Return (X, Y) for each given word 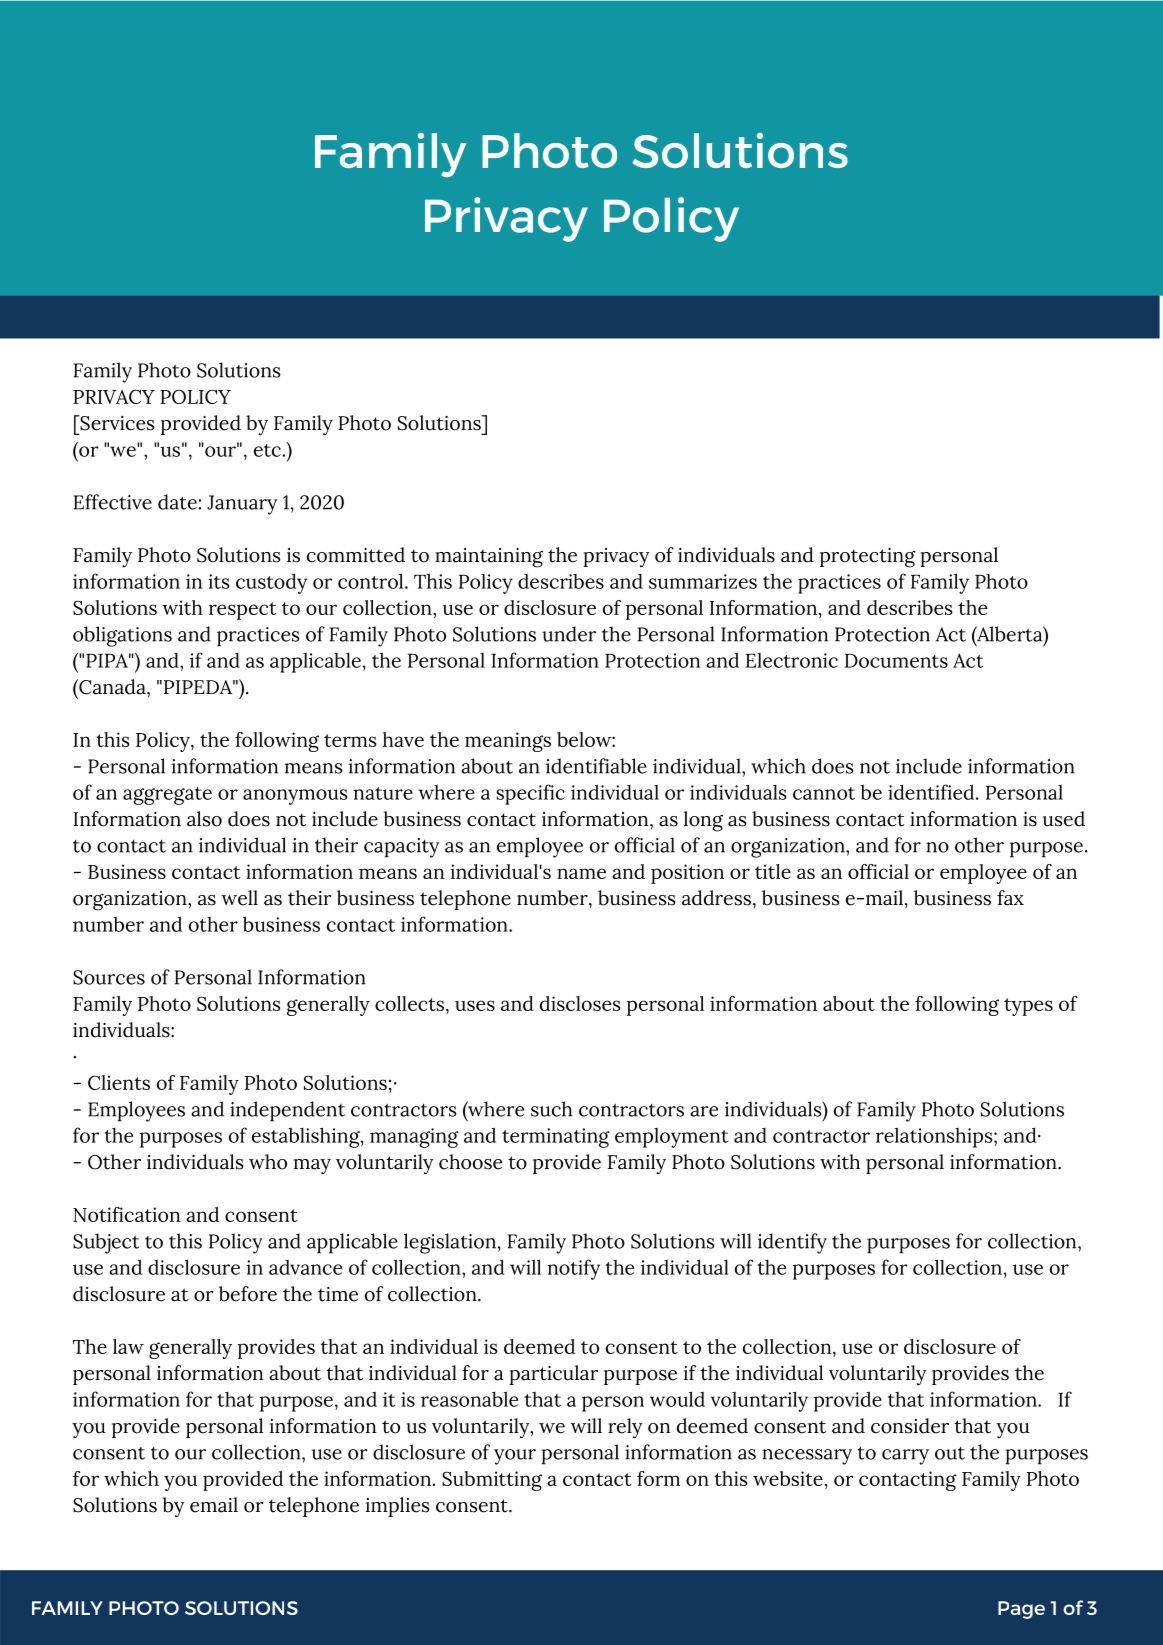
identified (932, 792)
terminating (556, 1138)
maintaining (489, 558)
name (581, 873)
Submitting (492, 1481)
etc (268, 450)
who (268, 1162)
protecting (868, 558)
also (204, 819)
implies (398, 1507)
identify (792, 1243)
